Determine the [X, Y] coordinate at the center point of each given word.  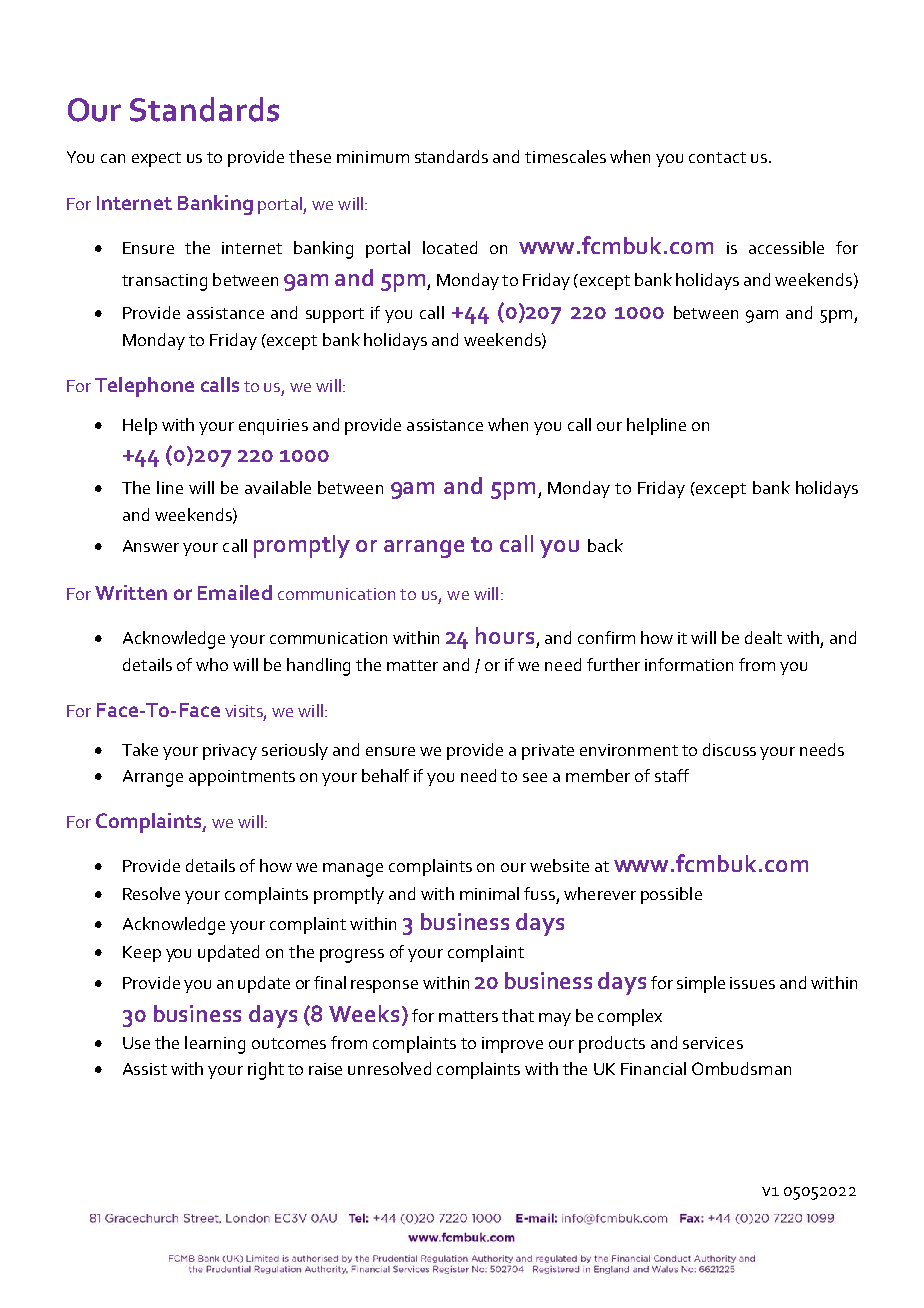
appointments [242, 778]
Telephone [144, 387]
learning [215, 1045]
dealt [763, 637]
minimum [373, 157]
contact [717, 157]
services [713, 1043]
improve [512, 1045]
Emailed [235, 592]
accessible [786, 247]
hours [505, 635]
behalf [385, 775]
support [335, 315]
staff [672, 775]
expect [156, 159]
